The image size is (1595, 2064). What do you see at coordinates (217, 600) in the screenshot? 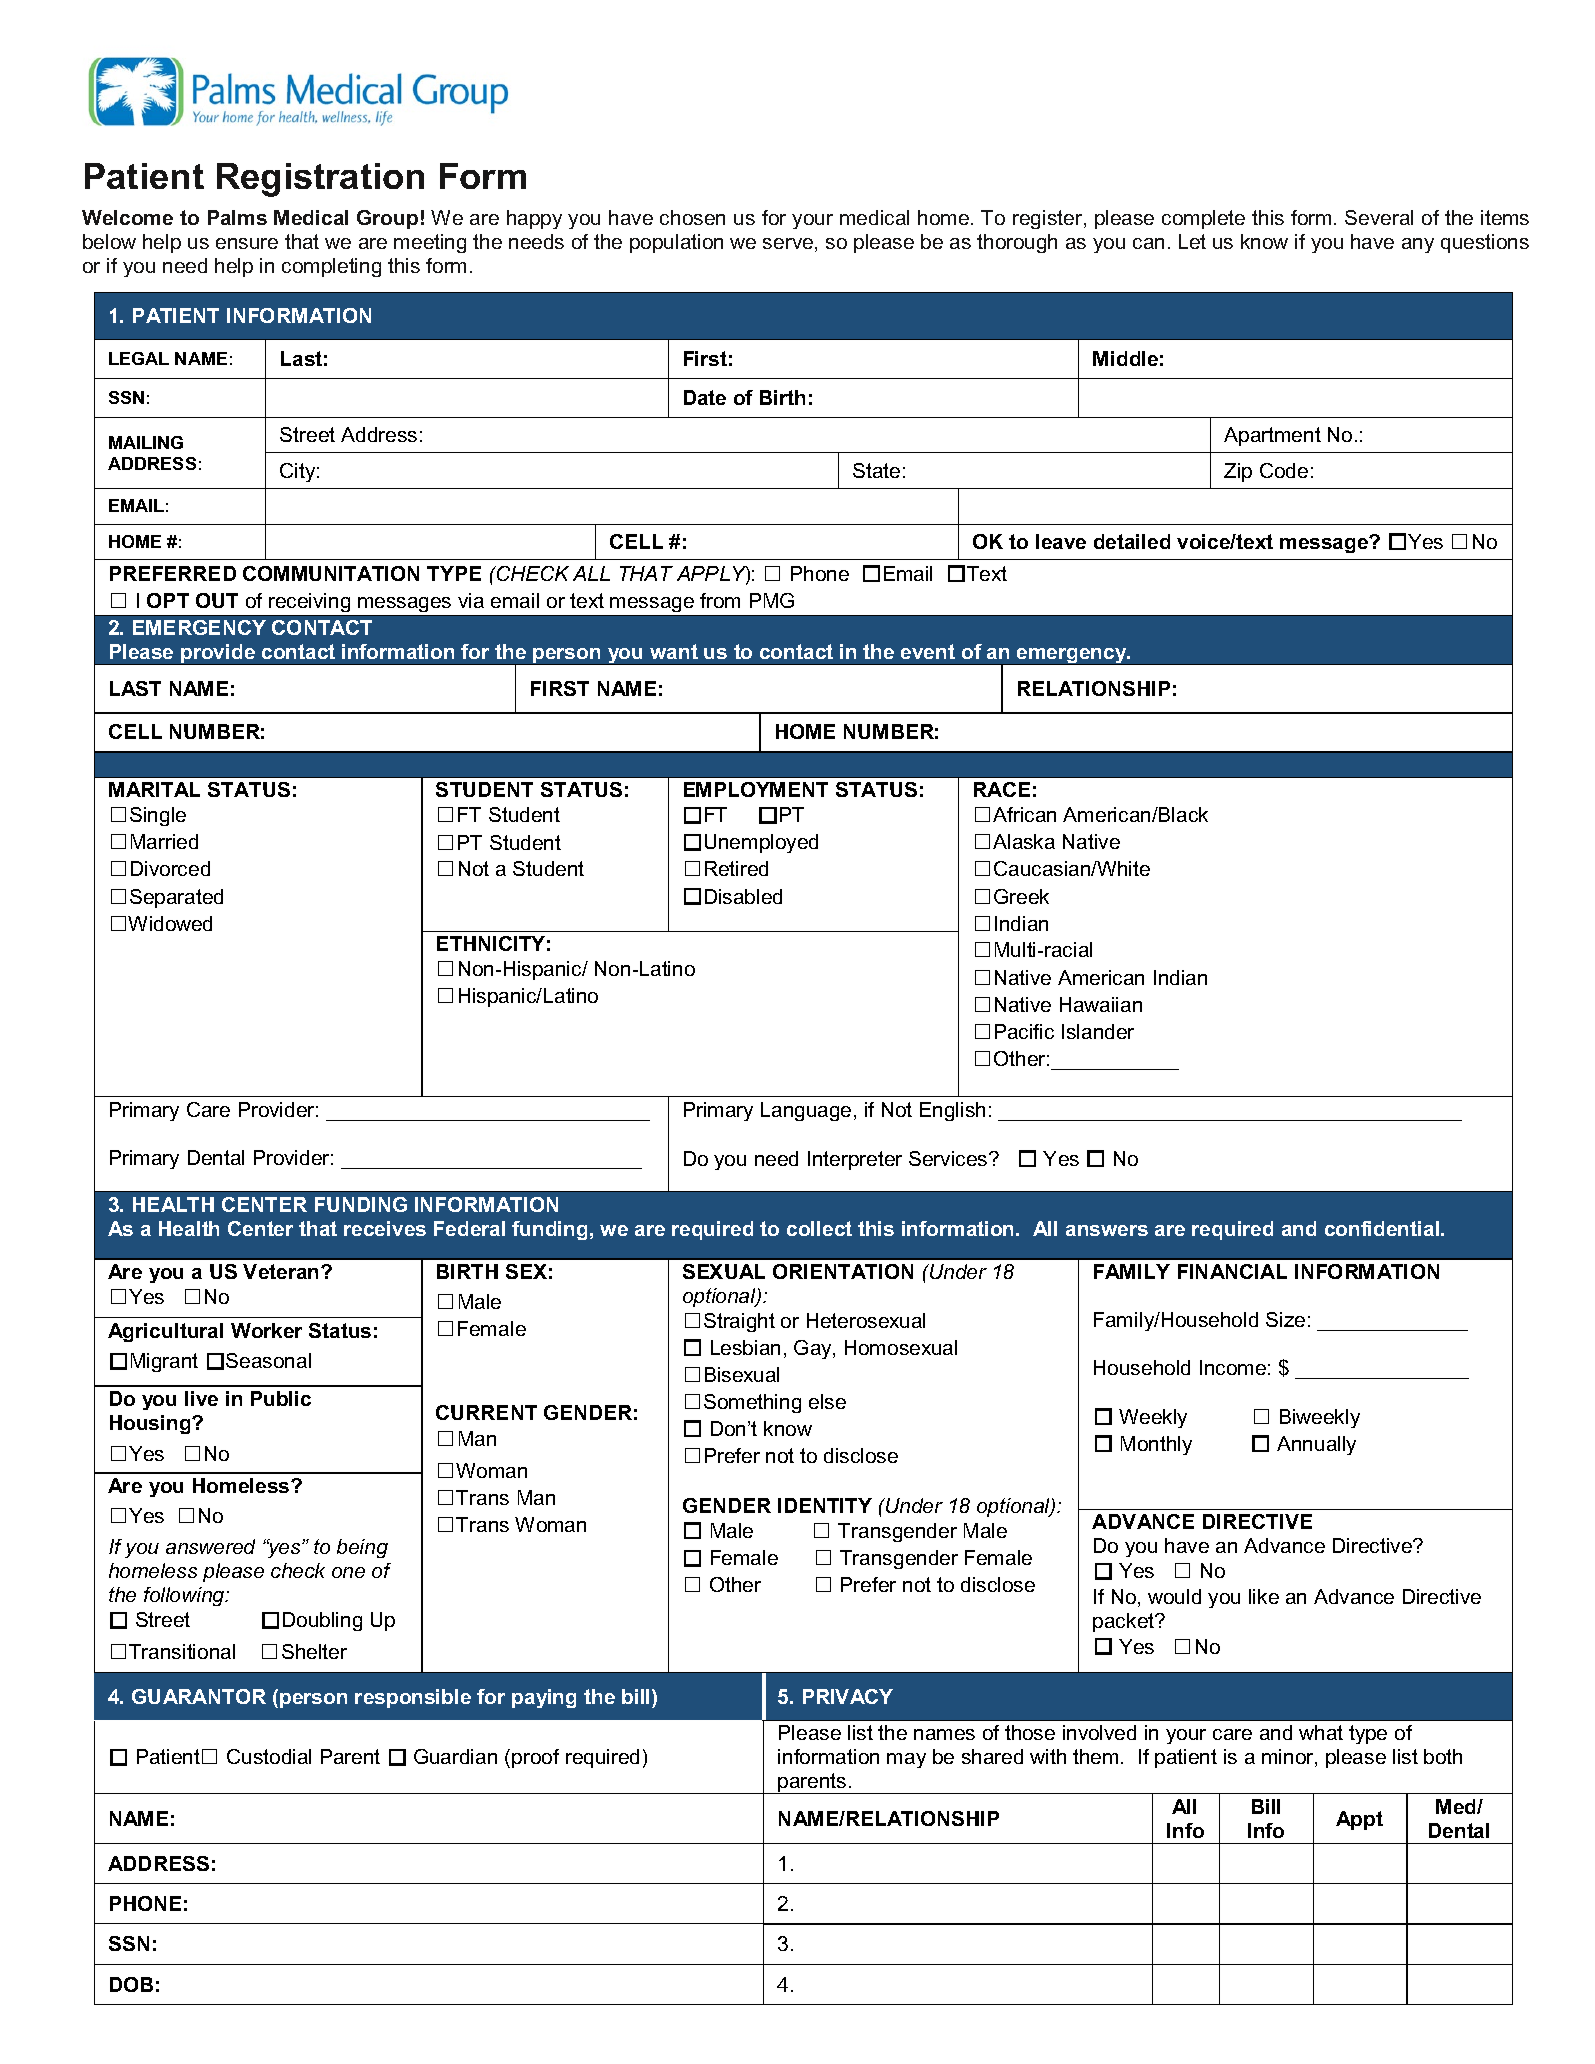
I see `OUT` at bounding box center [217, 600].
